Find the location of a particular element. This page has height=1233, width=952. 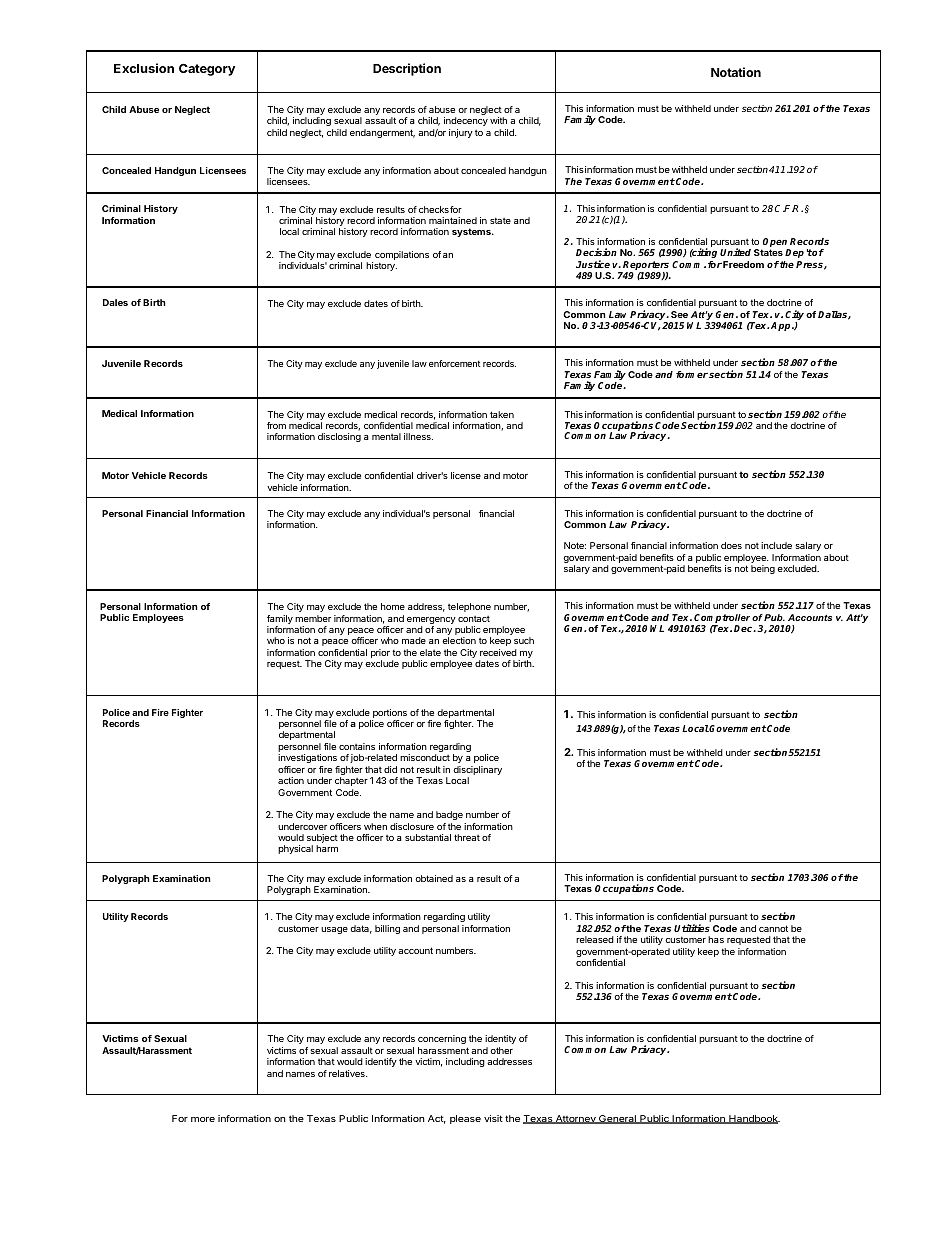

former is located at coordinates (692, 374).
